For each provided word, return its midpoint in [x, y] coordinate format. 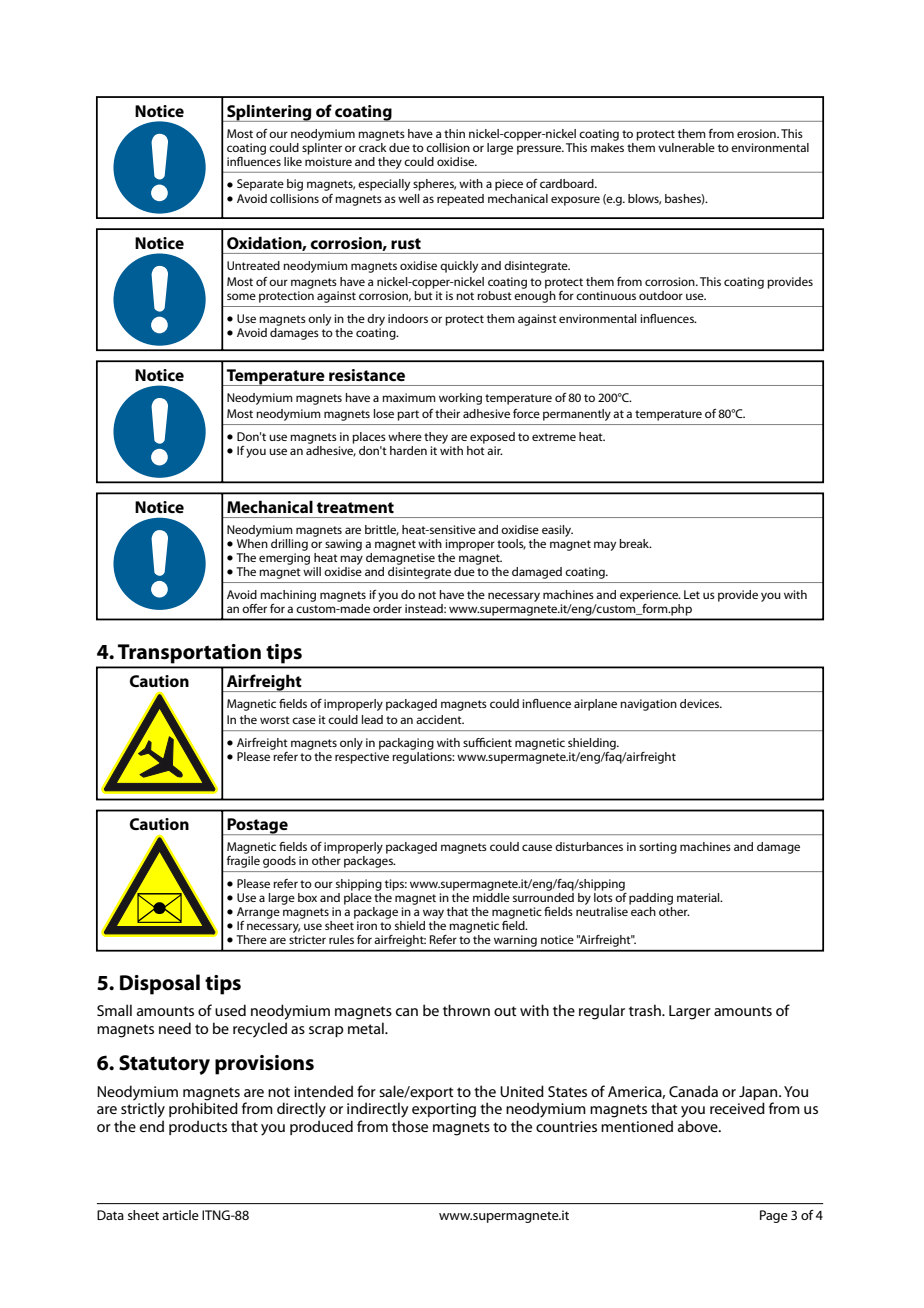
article [180, 1215]
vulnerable [686, 147]
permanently [577, 415]
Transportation [189, 654]
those [410, 1126]
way [433, 914]
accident [440, 719]
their [447, 413]
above [699, 1126]
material [699, 897]
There [251, 939]
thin [454, 133]
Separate [260, 185]
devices [701, 703]
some [241, 296]
